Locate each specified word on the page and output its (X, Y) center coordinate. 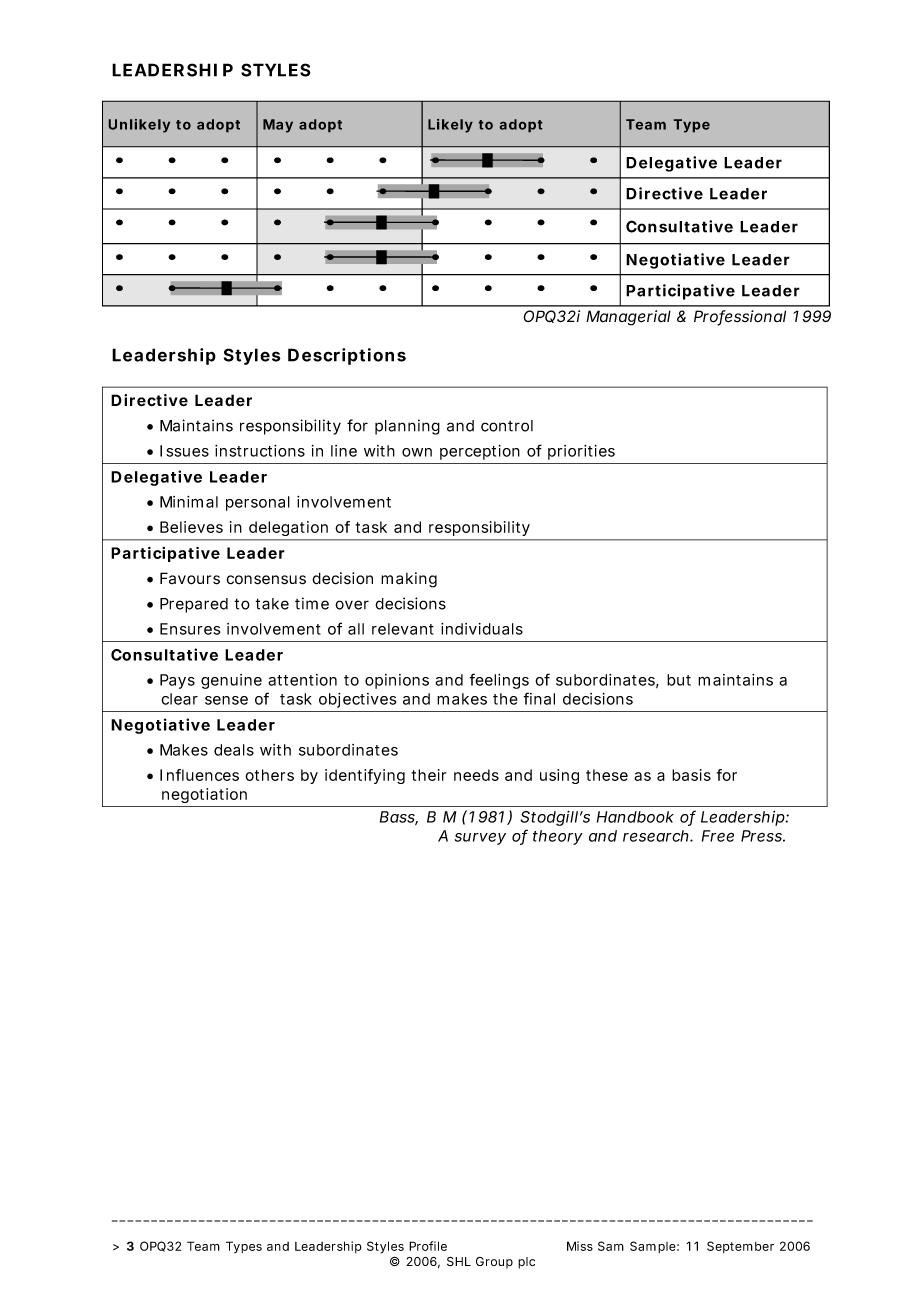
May (278, 126)
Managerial (628, 318)
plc (526, 1263)
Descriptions (347, 356)
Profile (428, 1246)
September (740, 1247)
